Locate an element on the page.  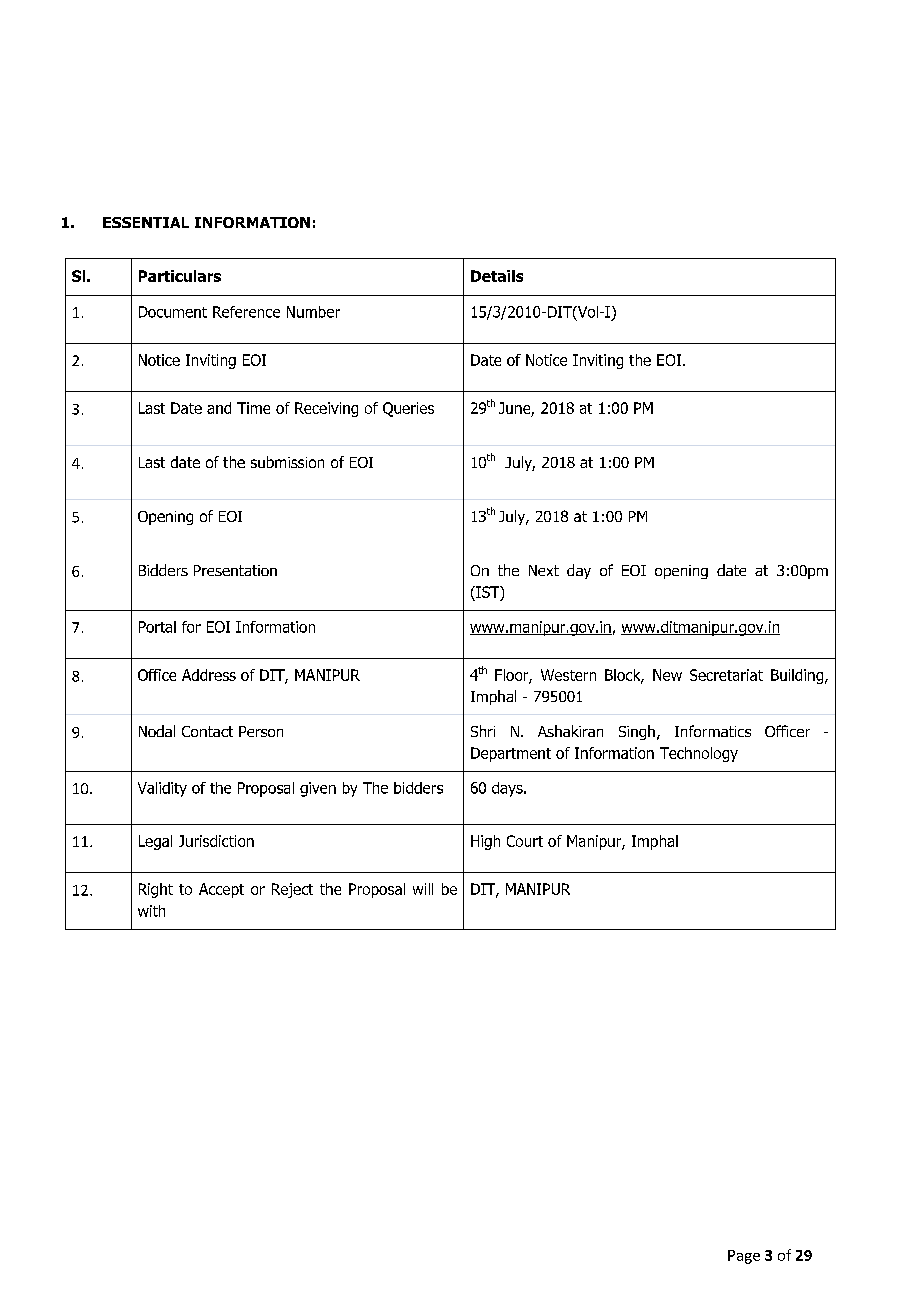
Receiving is located at coordinates (326, 409).
